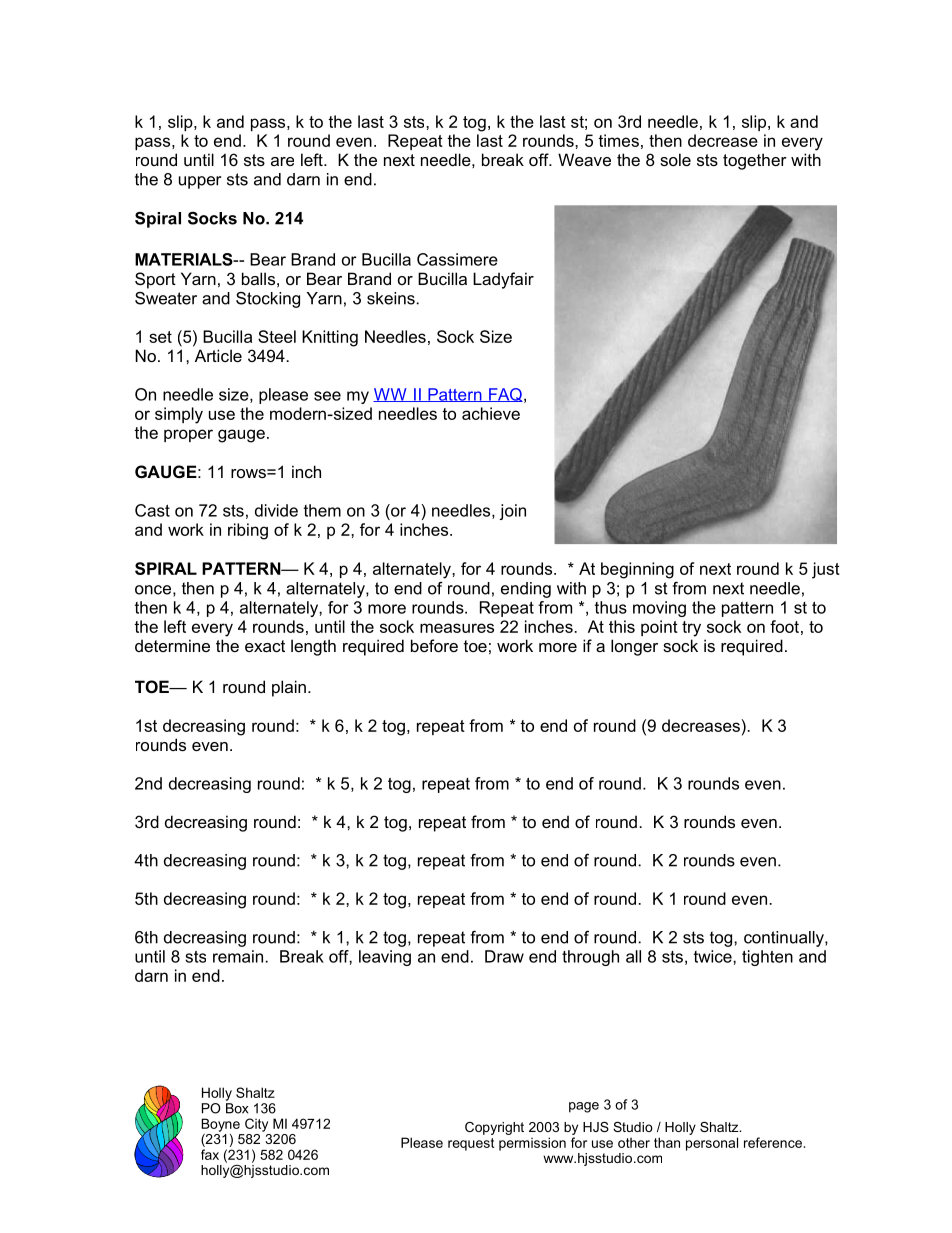  I want to click on join, so click(513, 512).
